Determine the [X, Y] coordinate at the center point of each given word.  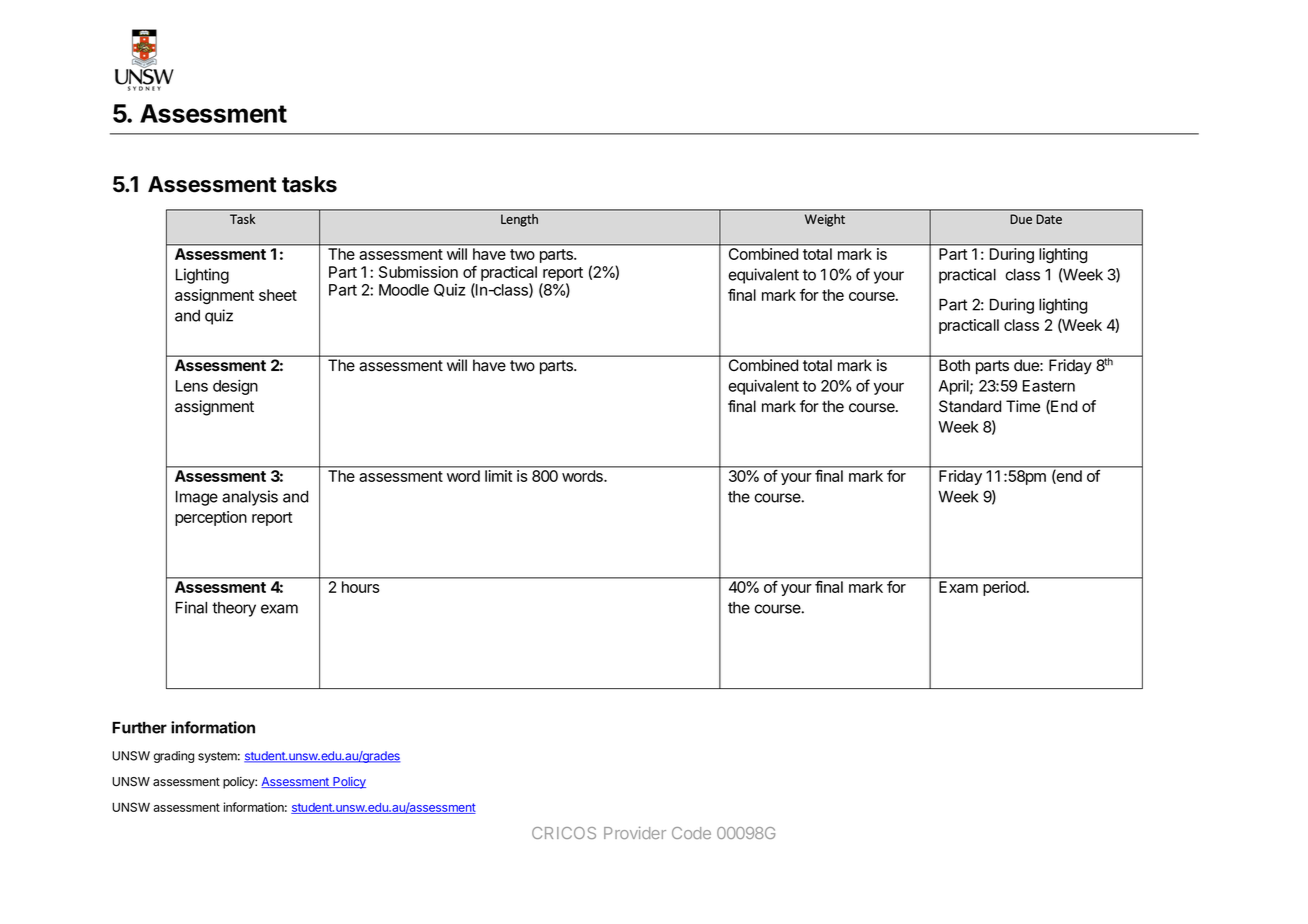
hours [360, 587]
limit [498, 476]
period [1005, 588]
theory [234, 609]
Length [519, 220]
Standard [970, 406]
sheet [278, 295]
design [235, 387]
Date [1049, 219]
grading [174, 757]
